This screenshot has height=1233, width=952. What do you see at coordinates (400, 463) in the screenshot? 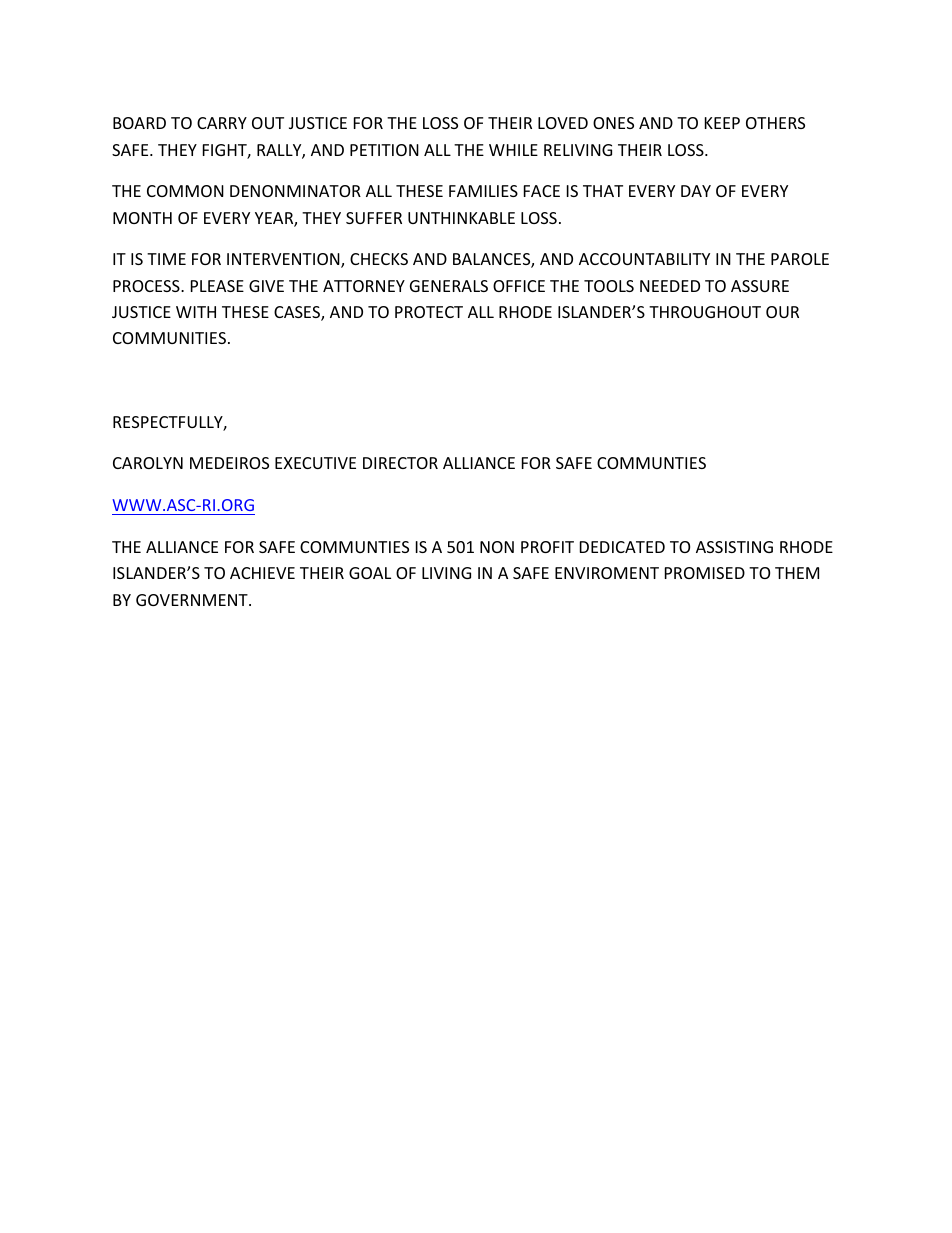
I see `DIRECTOR` at bounding box center [400, 463].
